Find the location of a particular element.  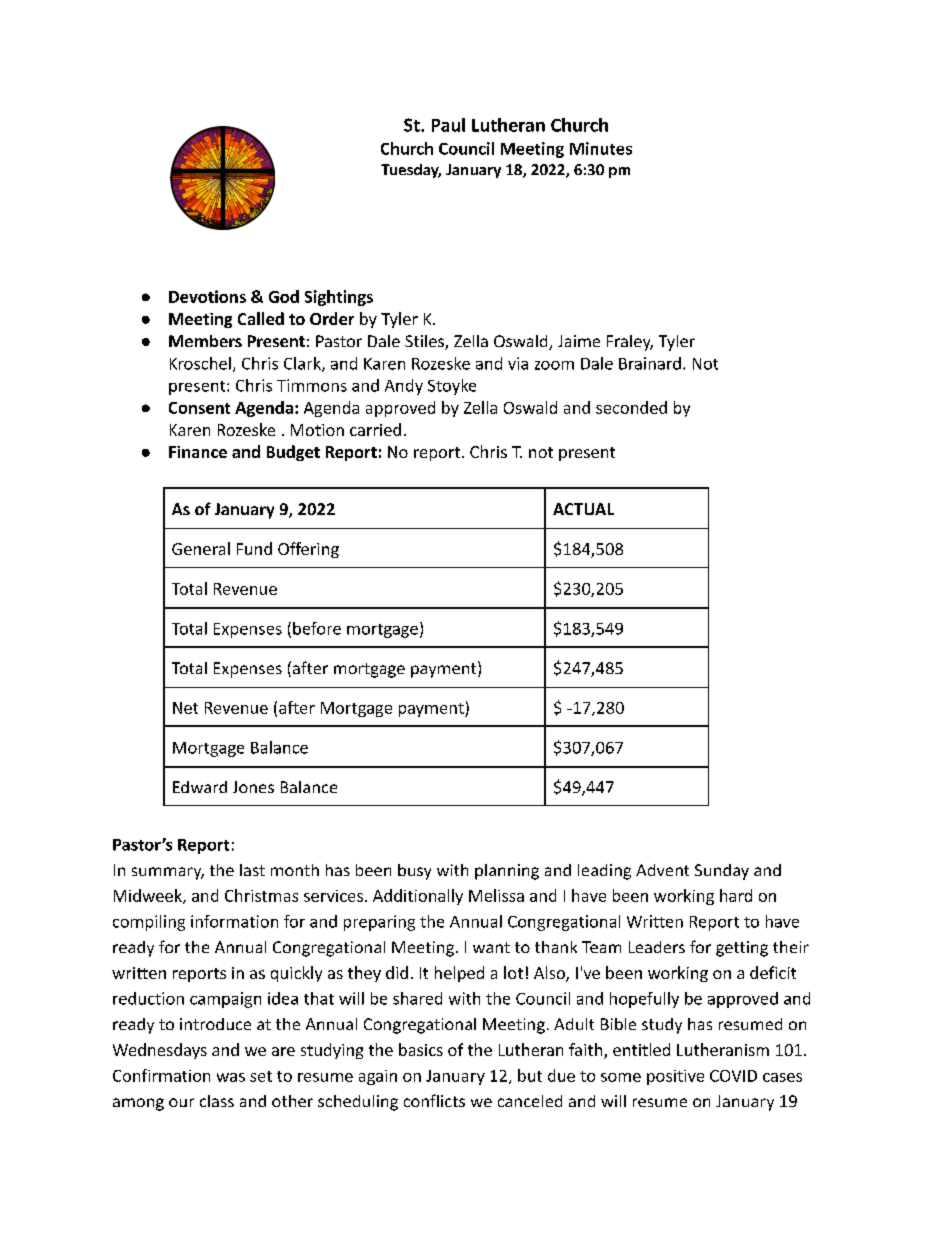

Minutes is located at coordinates (601, 148).
